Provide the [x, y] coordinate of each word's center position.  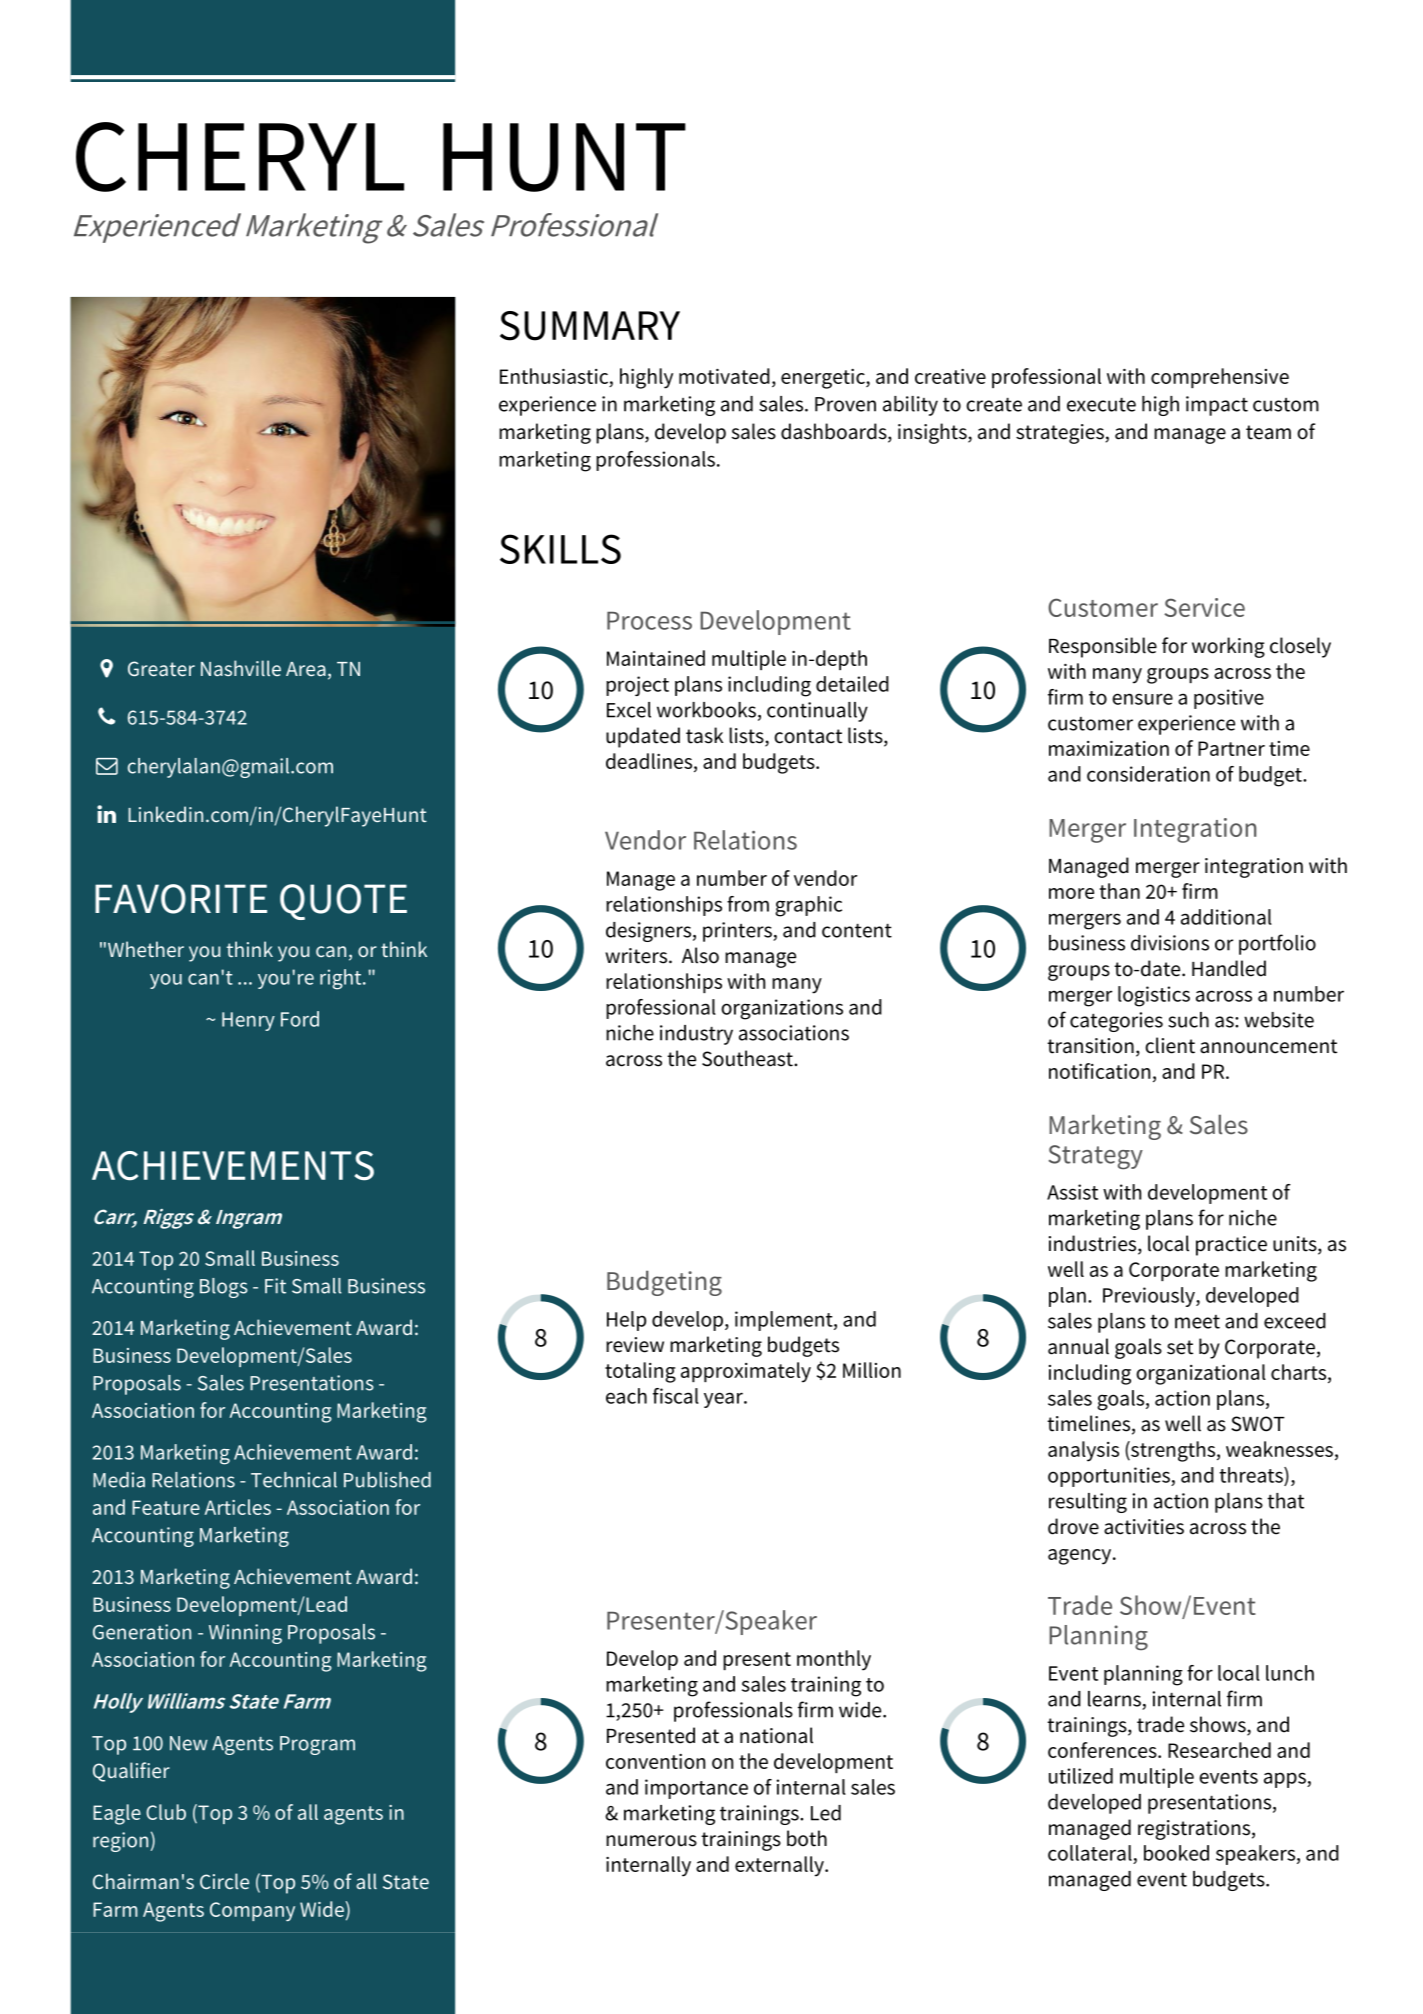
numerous [651, 1841]
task [704, 735]
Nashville [241, 668]
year [724, 1400]
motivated [724, 376]
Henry [248, 1021]
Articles [238, 1507]
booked [1176, 1853]
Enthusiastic [554, 376]
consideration [1148, 774]
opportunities [1110, 1477]
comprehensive [1220, 378]
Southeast [748, 1058]
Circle [224, 1881]
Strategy [1096, 1157]
